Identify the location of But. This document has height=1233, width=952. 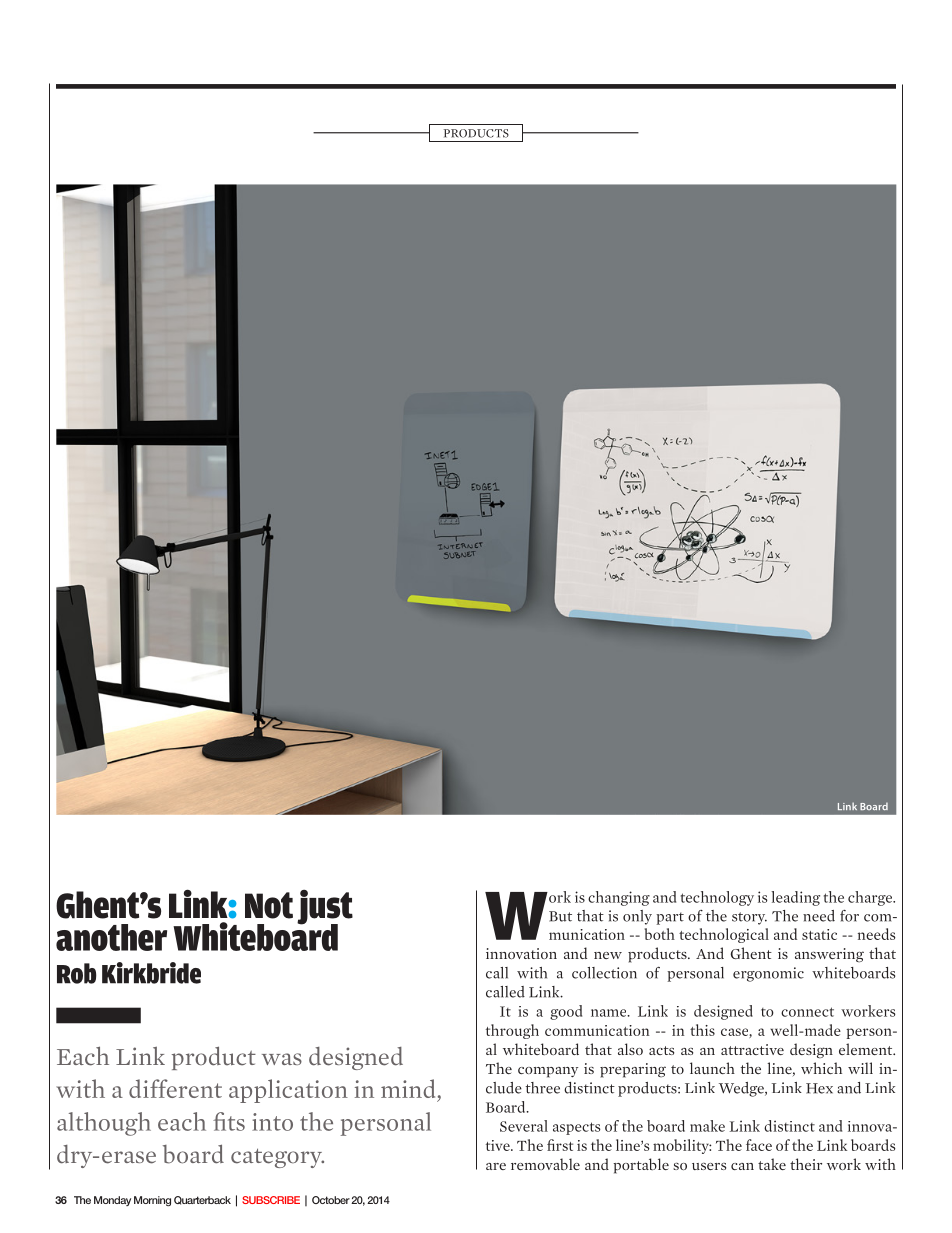
(560, 916).
